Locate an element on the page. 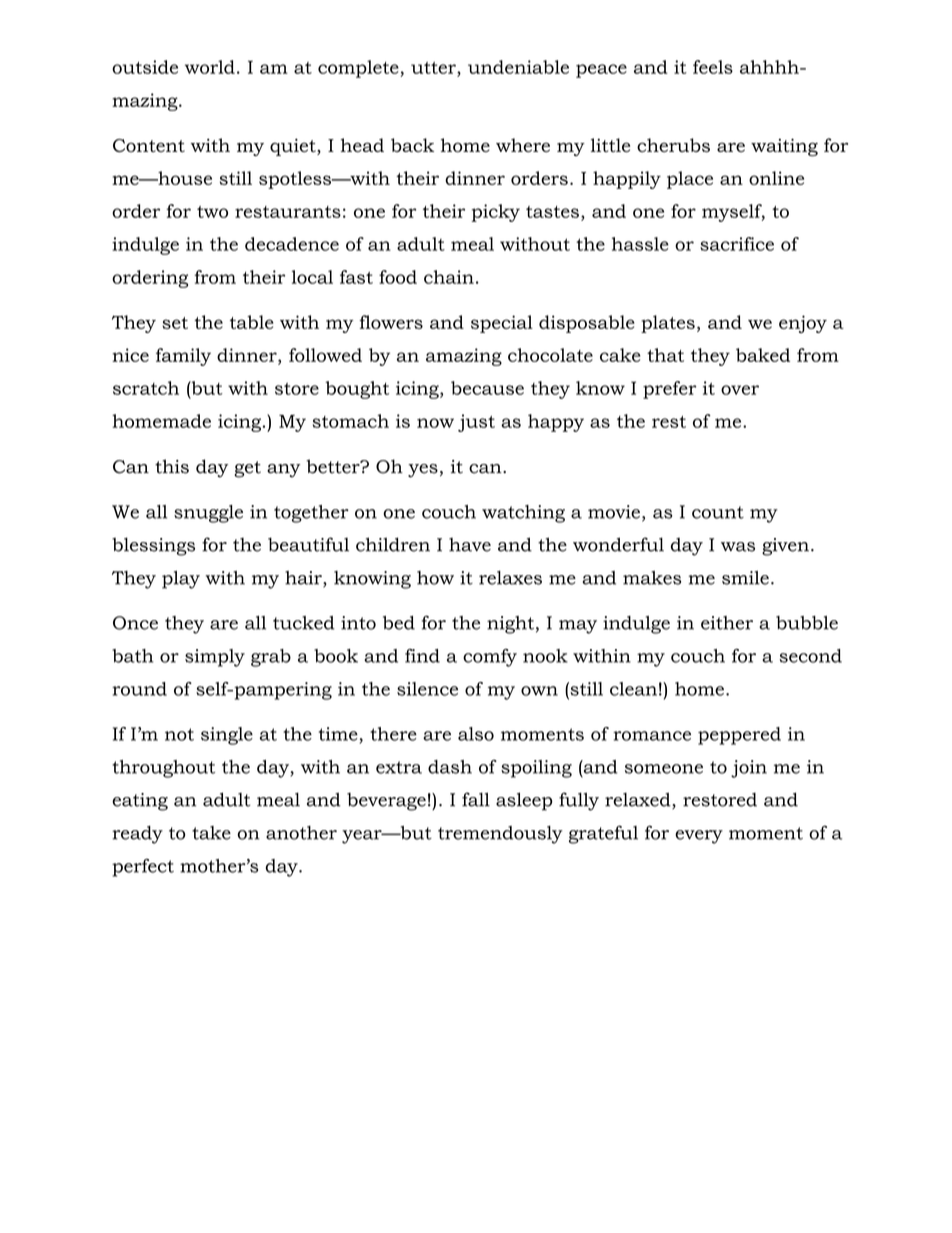 The height and width of the page is (1233, 952). baked is located at coordinates (763, 355).
